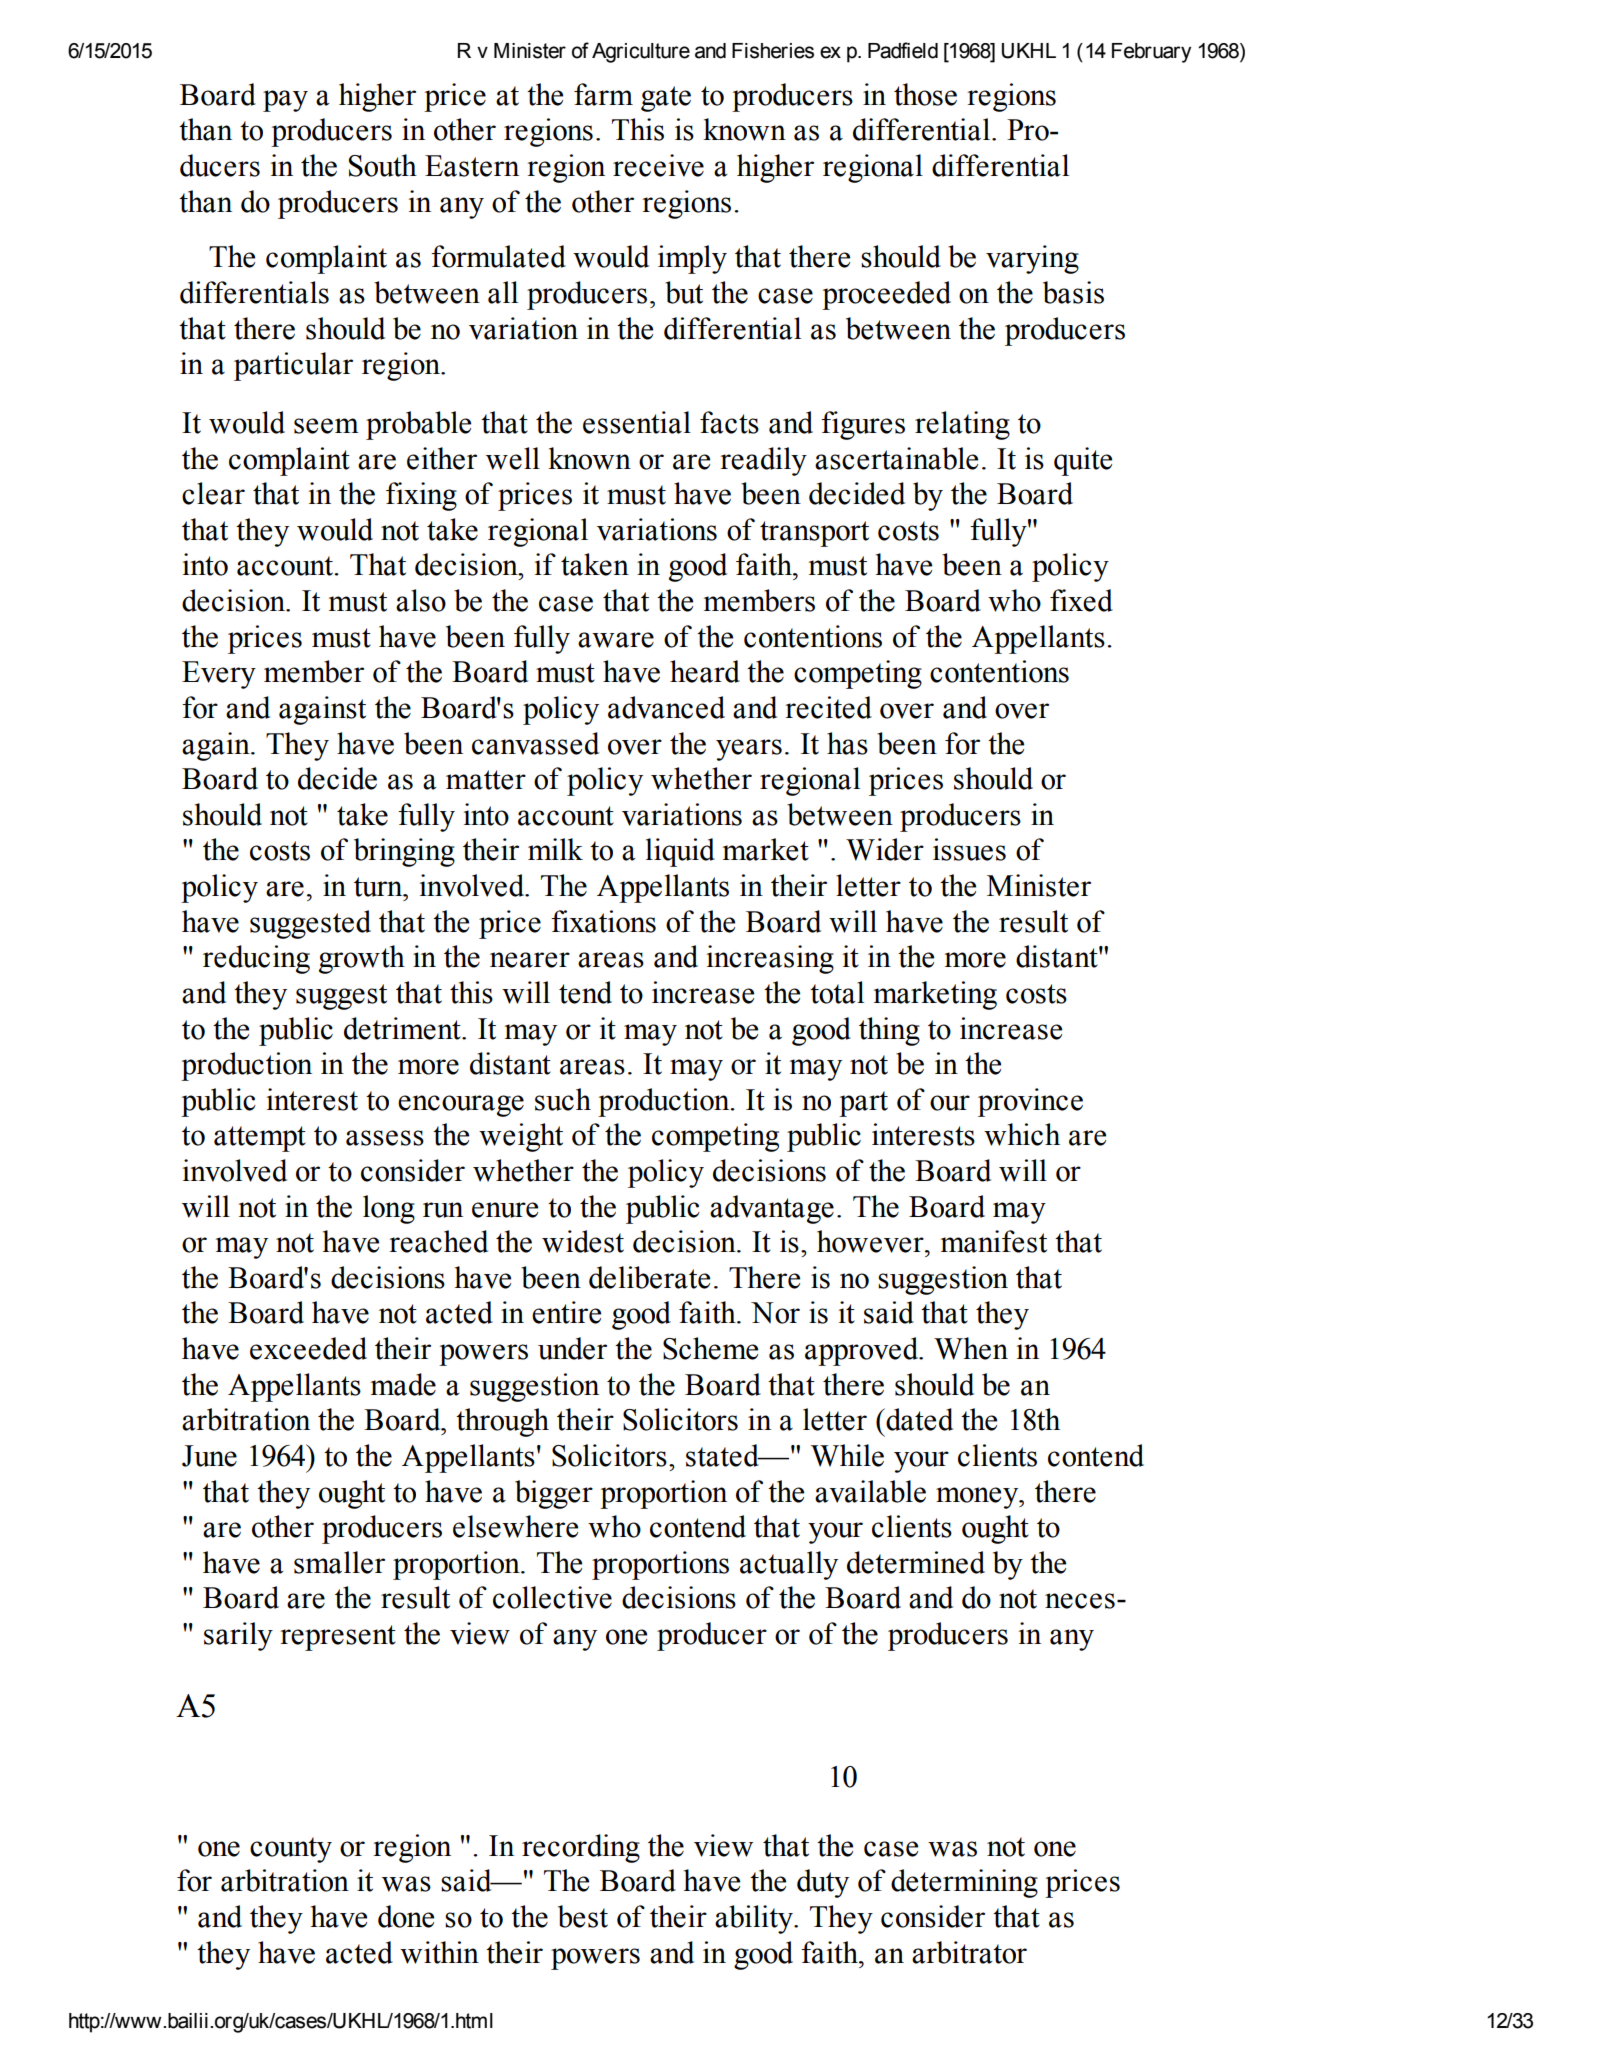 Image resolution: width=1601 pixels, height=2072 pixels. Describe the element at coordinates (964, 1883) in the page. I see `determining` at that location.
